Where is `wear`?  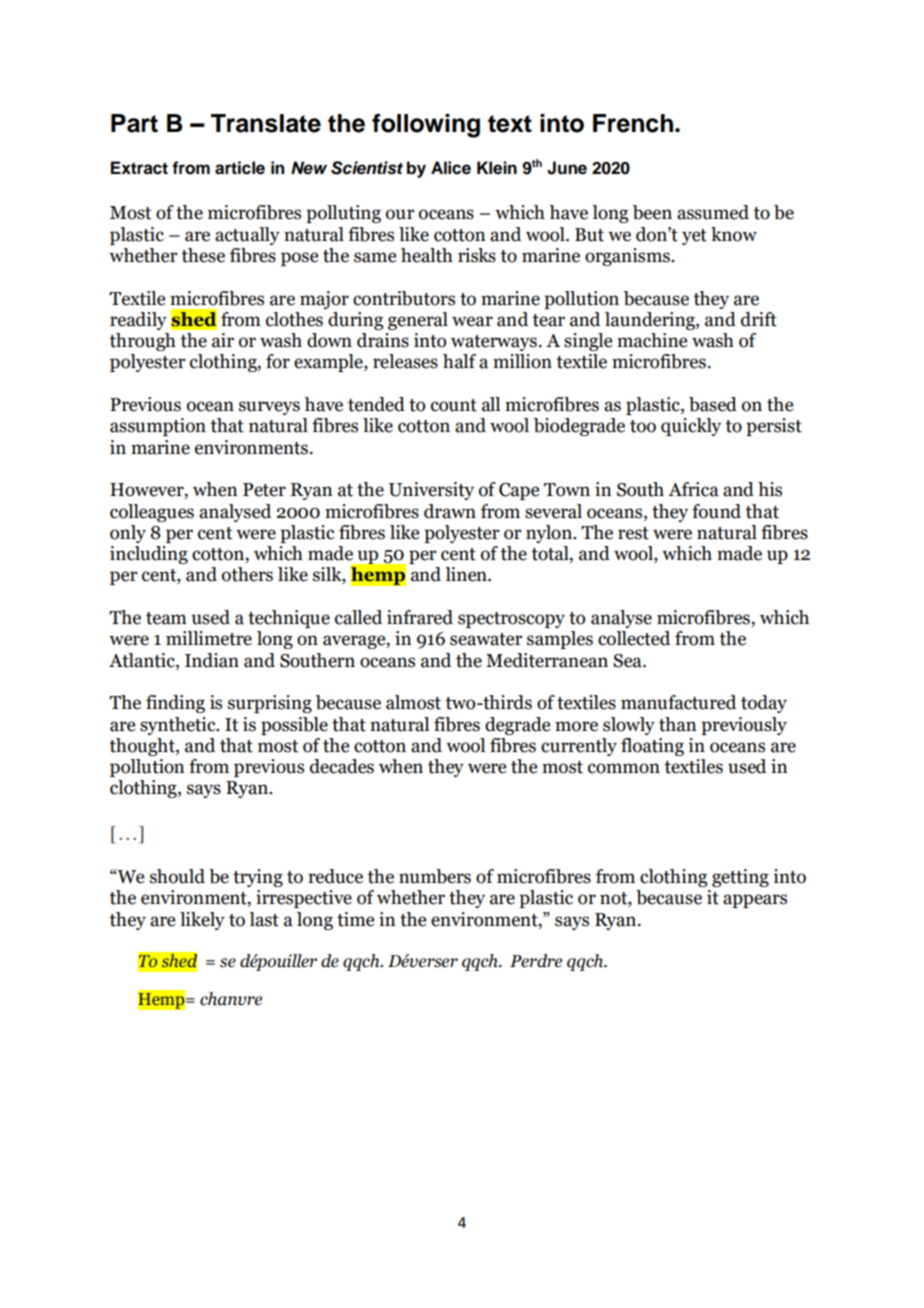 wear is located at coordinates (472, 321).
